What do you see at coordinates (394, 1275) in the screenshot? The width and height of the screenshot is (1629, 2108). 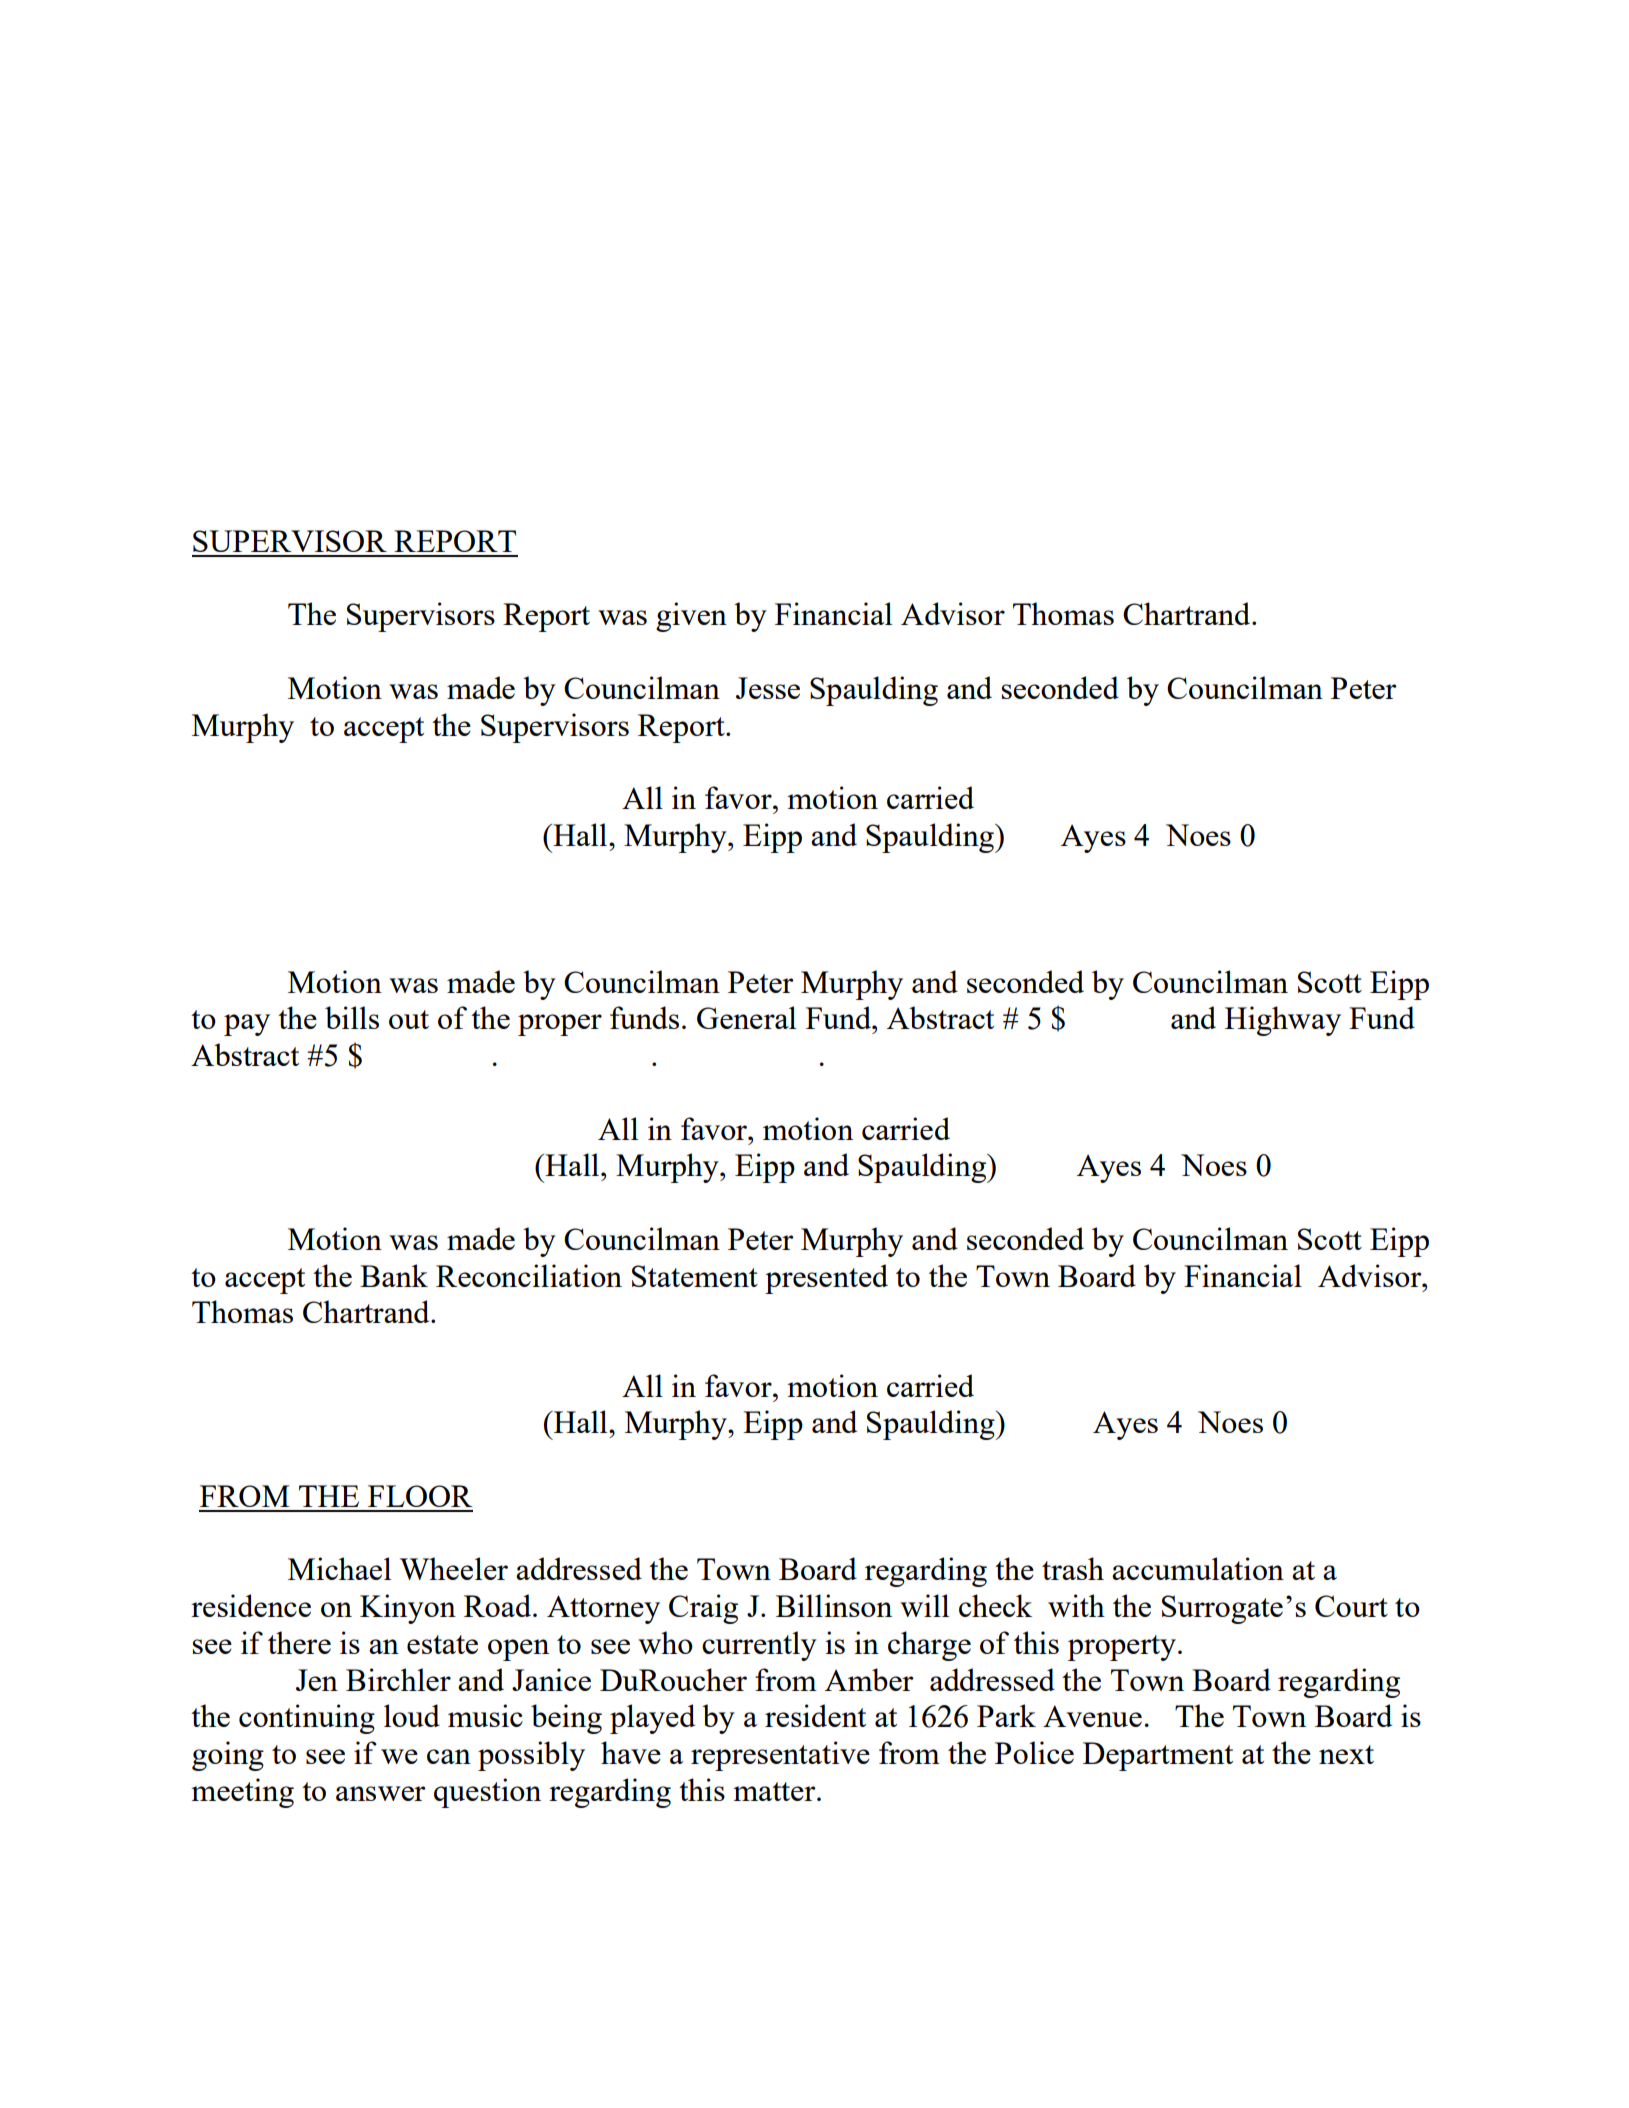 I see `Bank` at bounding box center [394, 1275].
